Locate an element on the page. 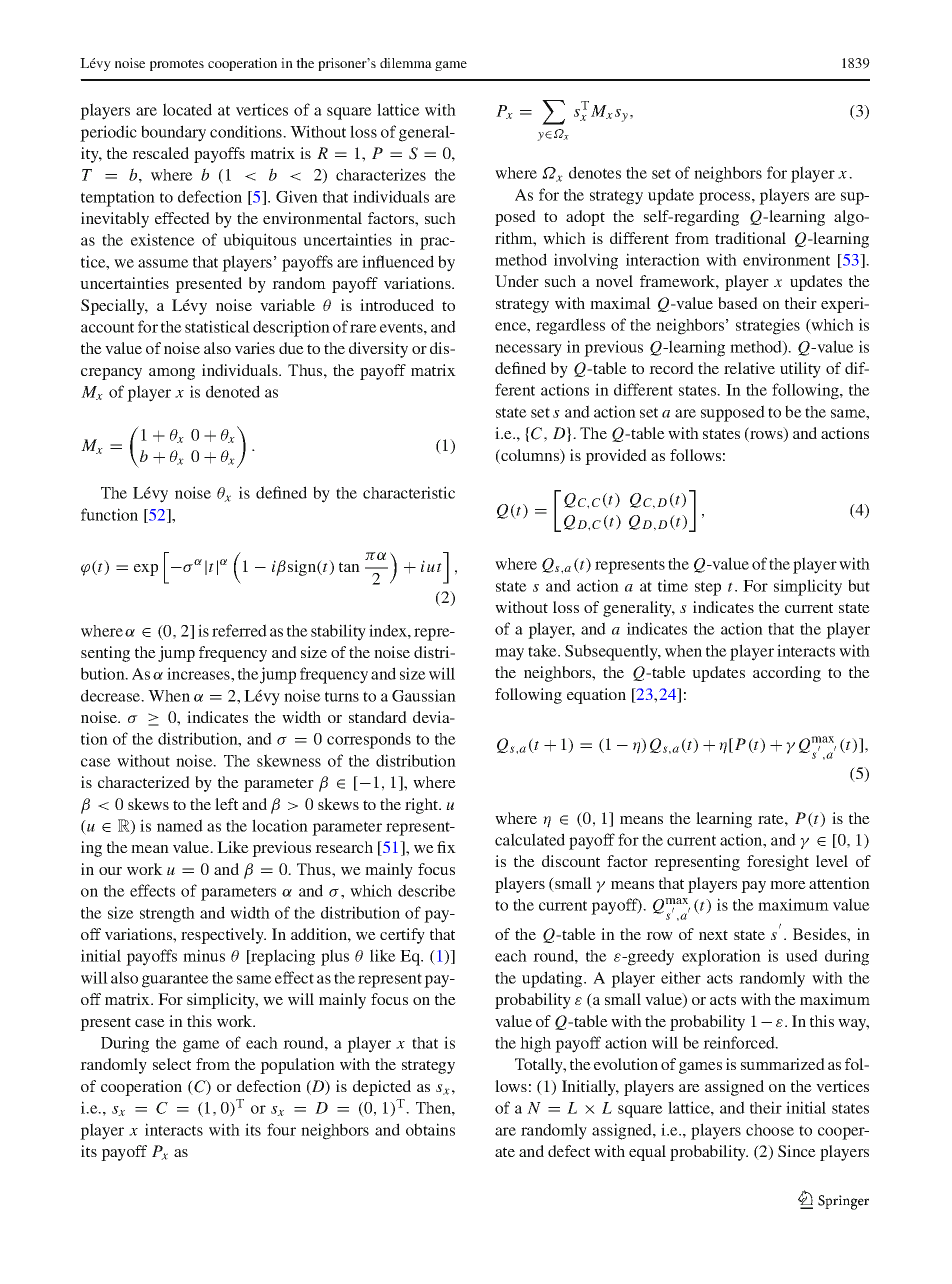 The height and width of the page is (1284, 952). located is located at coordinates (187, 109).
